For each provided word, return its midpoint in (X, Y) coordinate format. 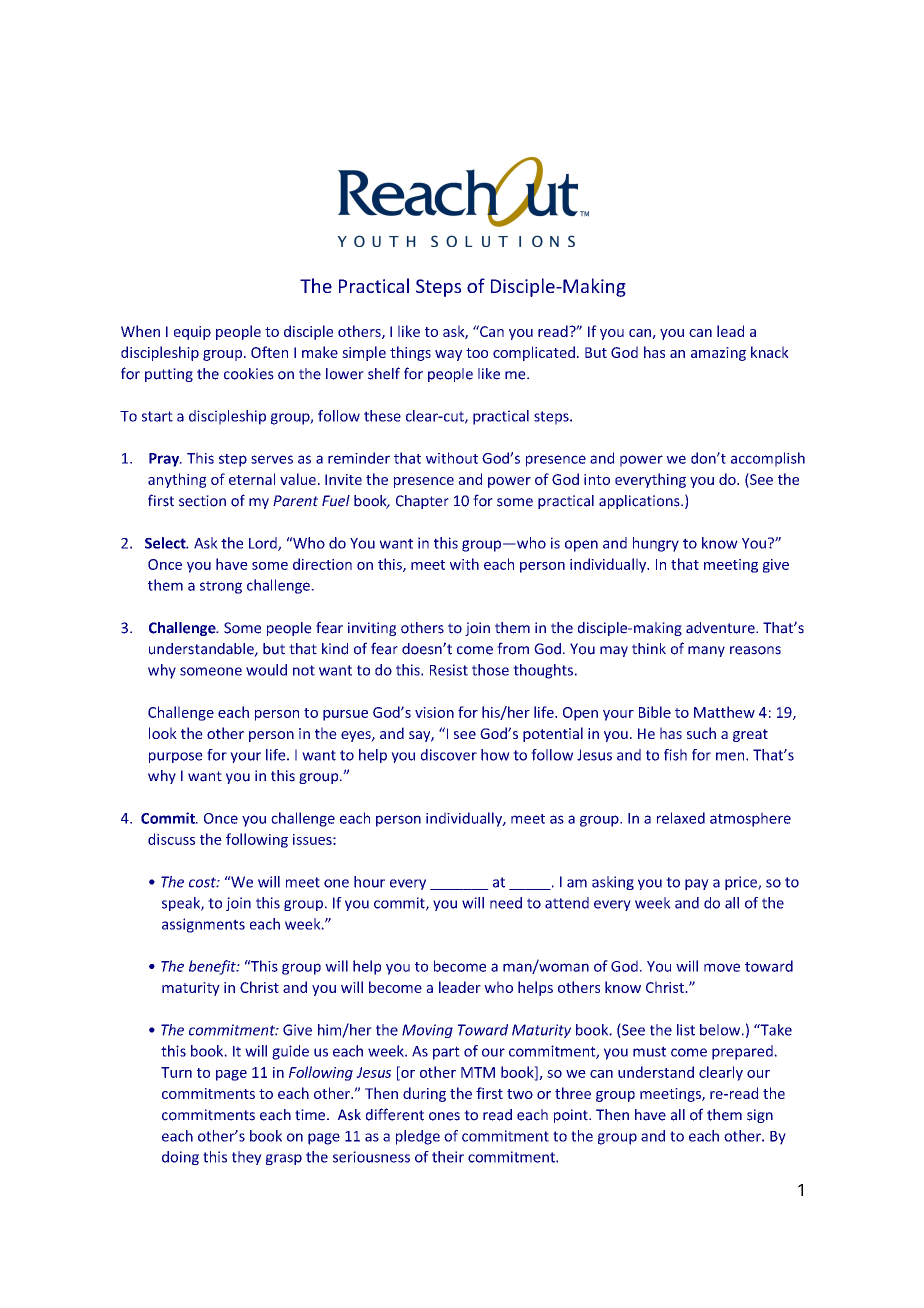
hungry (656, 544)
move (722, 967)
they (247, 1158)
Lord (264, 544)
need (506, 903)
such (701, 733)
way (448, 355)
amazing (718, 354)
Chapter (422, 502)
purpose (176, 757)
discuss (171, 839)
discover (449, 755)
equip (192, 333)
